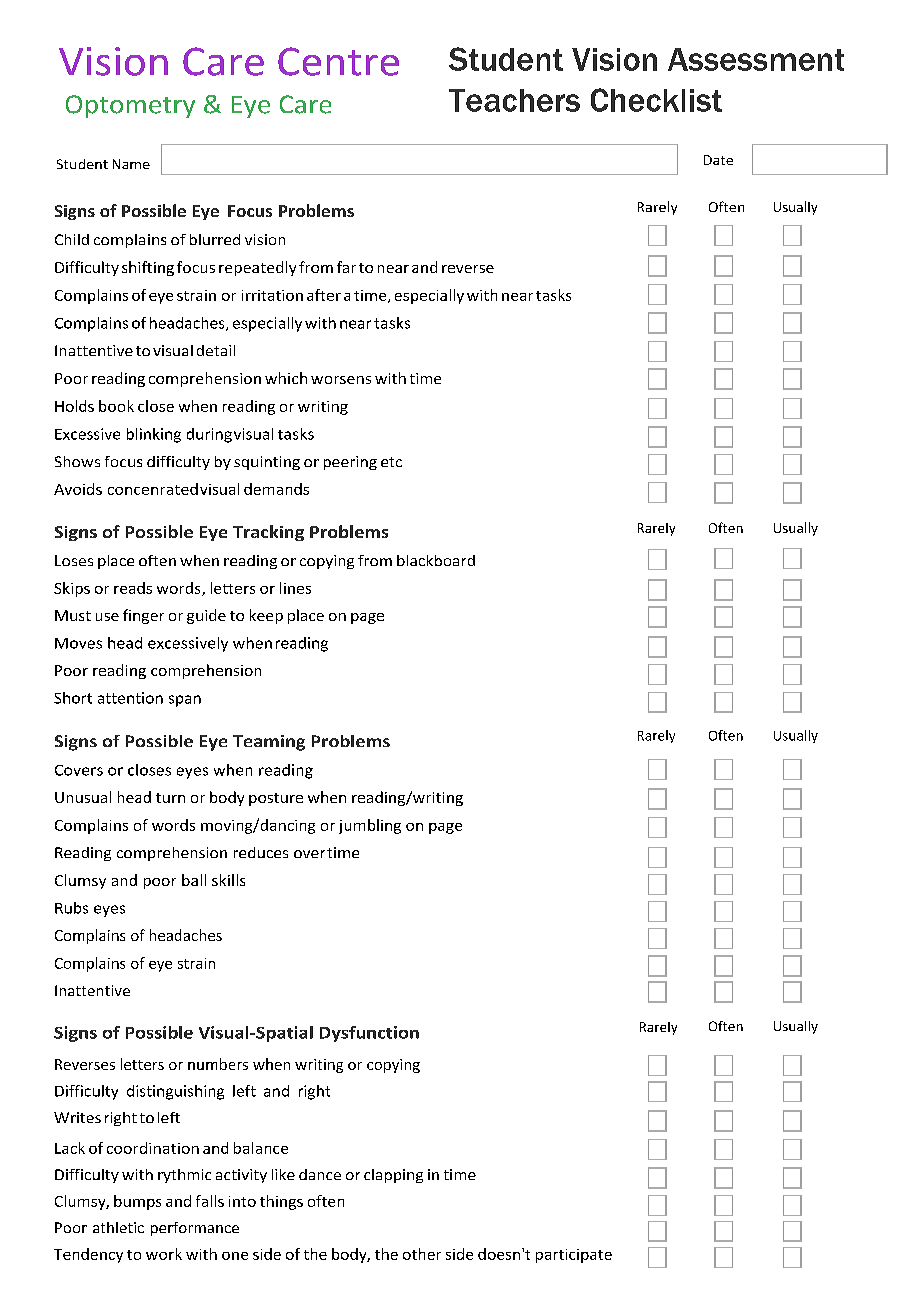 Image resolution: width=924 pixels, height=1307 pixels. I want to click on ball, so click(194, 880).
